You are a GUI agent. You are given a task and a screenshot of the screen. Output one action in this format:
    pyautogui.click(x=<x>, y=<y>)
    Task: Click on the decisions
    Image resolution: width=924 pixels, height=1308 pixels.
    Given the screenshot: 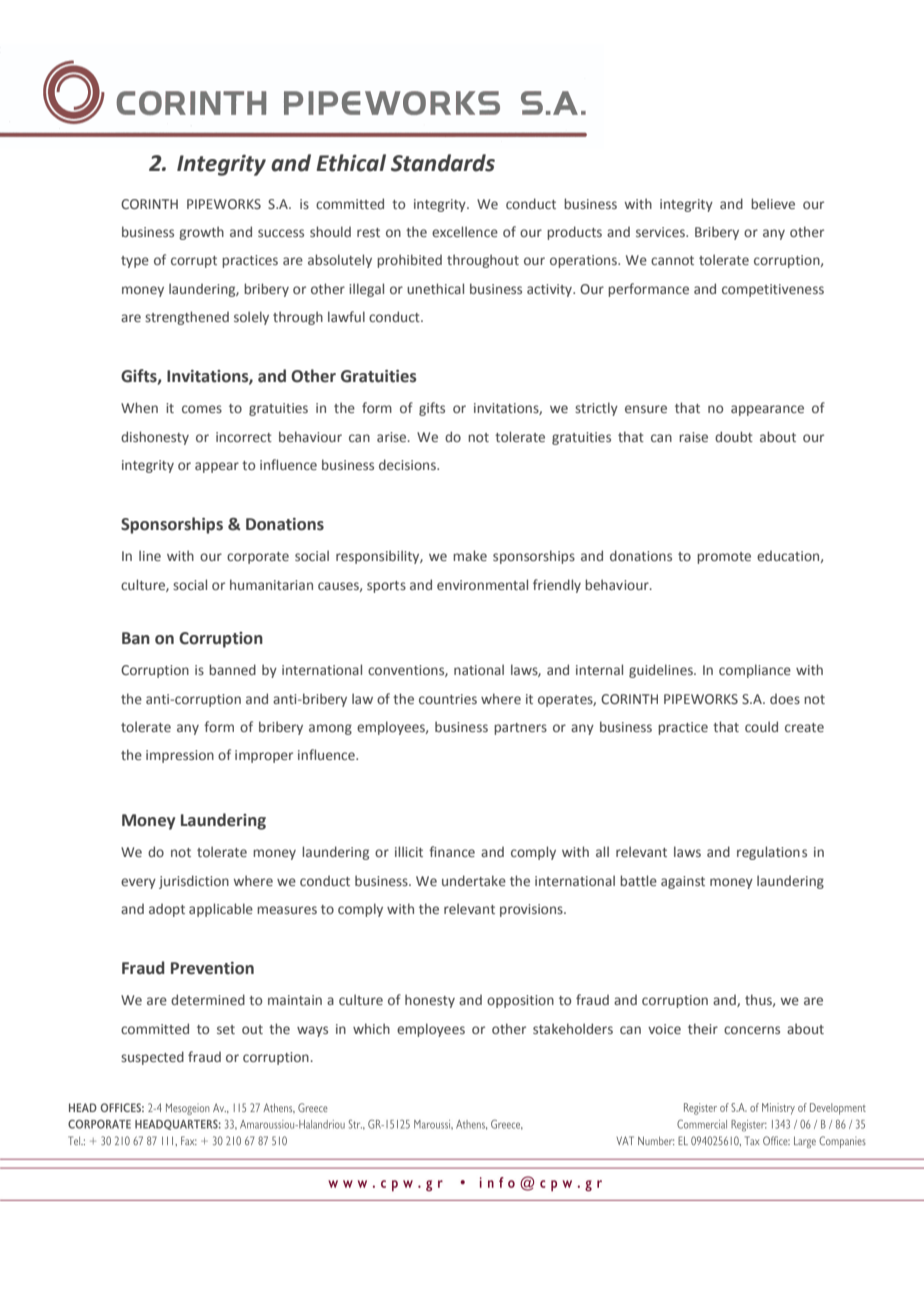 What is the action you would take?
    pyautogui.click(x=408, y=464)
